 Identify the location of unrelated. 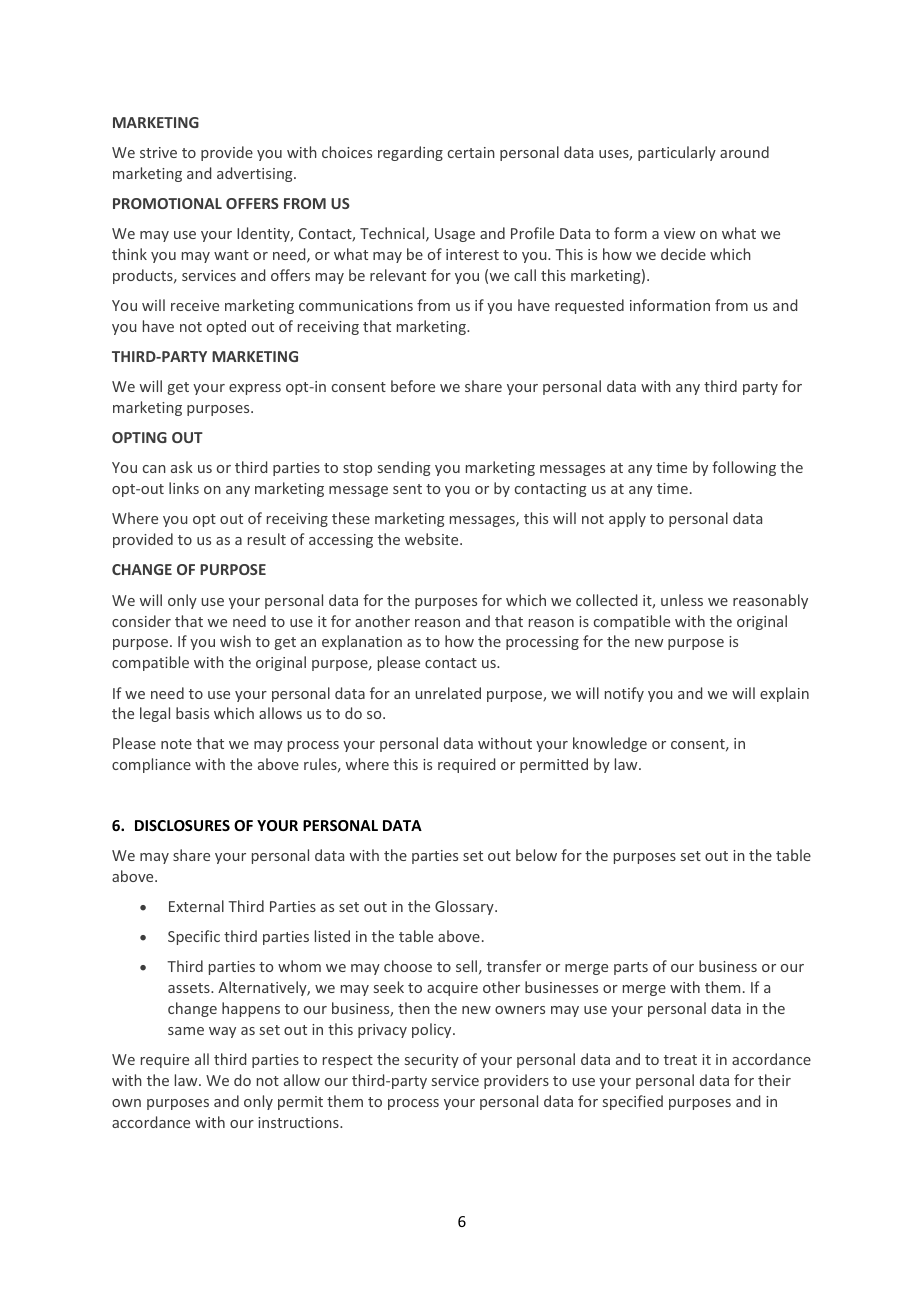
(448, 693).
